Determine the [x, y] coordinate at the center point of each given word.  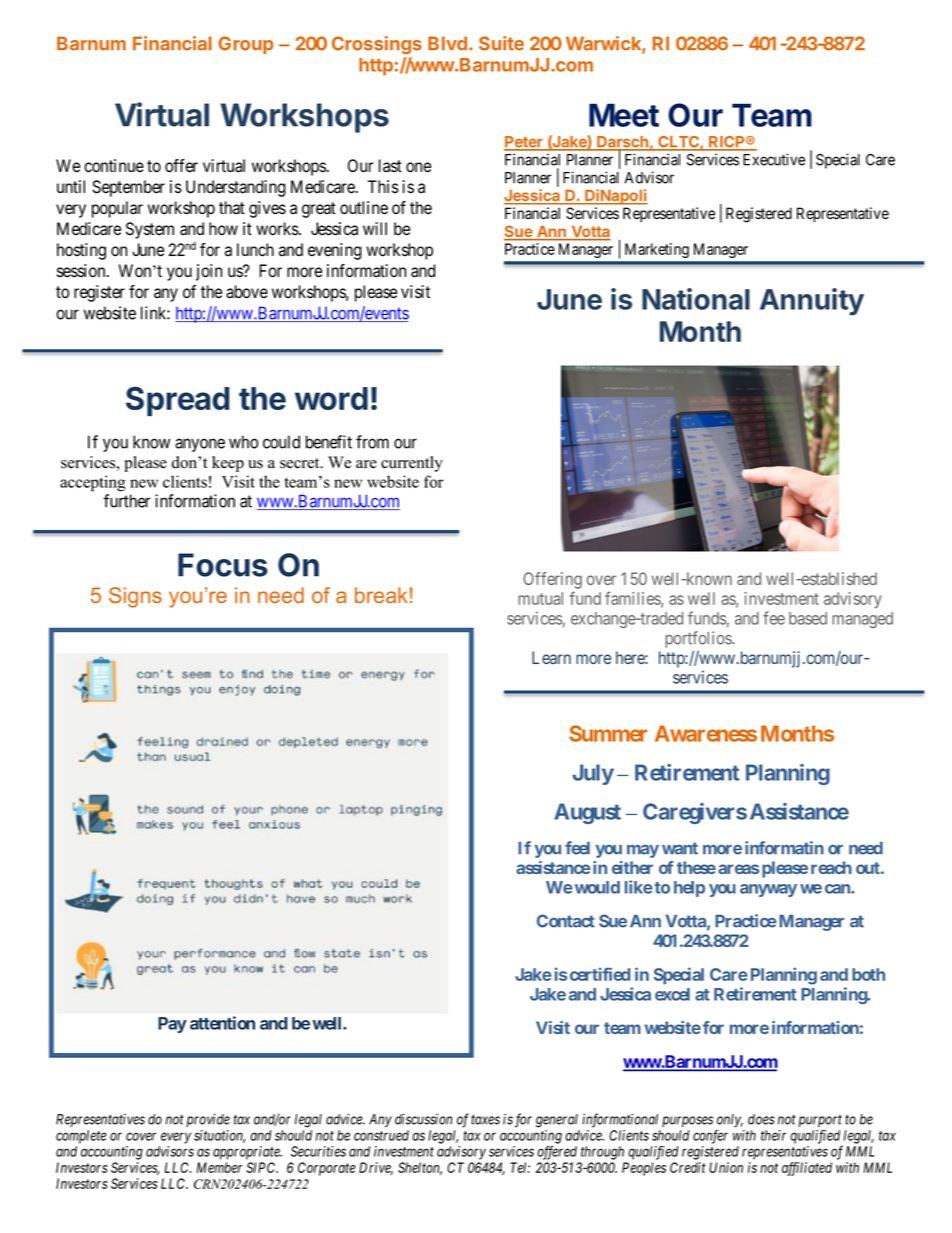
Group [245, 45]
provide [208, 1120]
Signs [135, 597]
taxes [485, 1119]
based [808, 618]
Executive [774, 159]
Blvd [447, 43]
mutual [540, 598]
